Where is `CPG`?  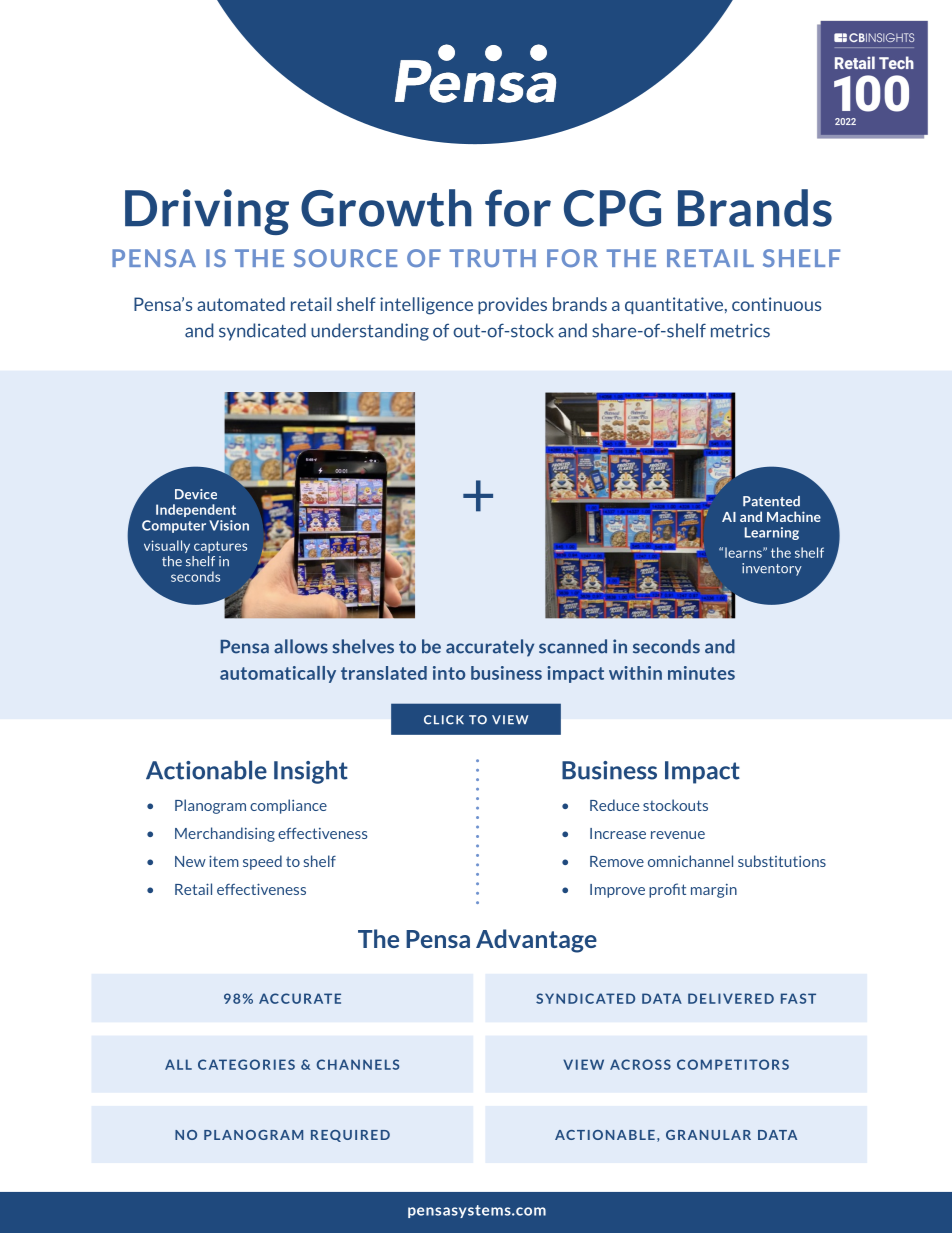
CPG is located at coordinates (612, 208).
